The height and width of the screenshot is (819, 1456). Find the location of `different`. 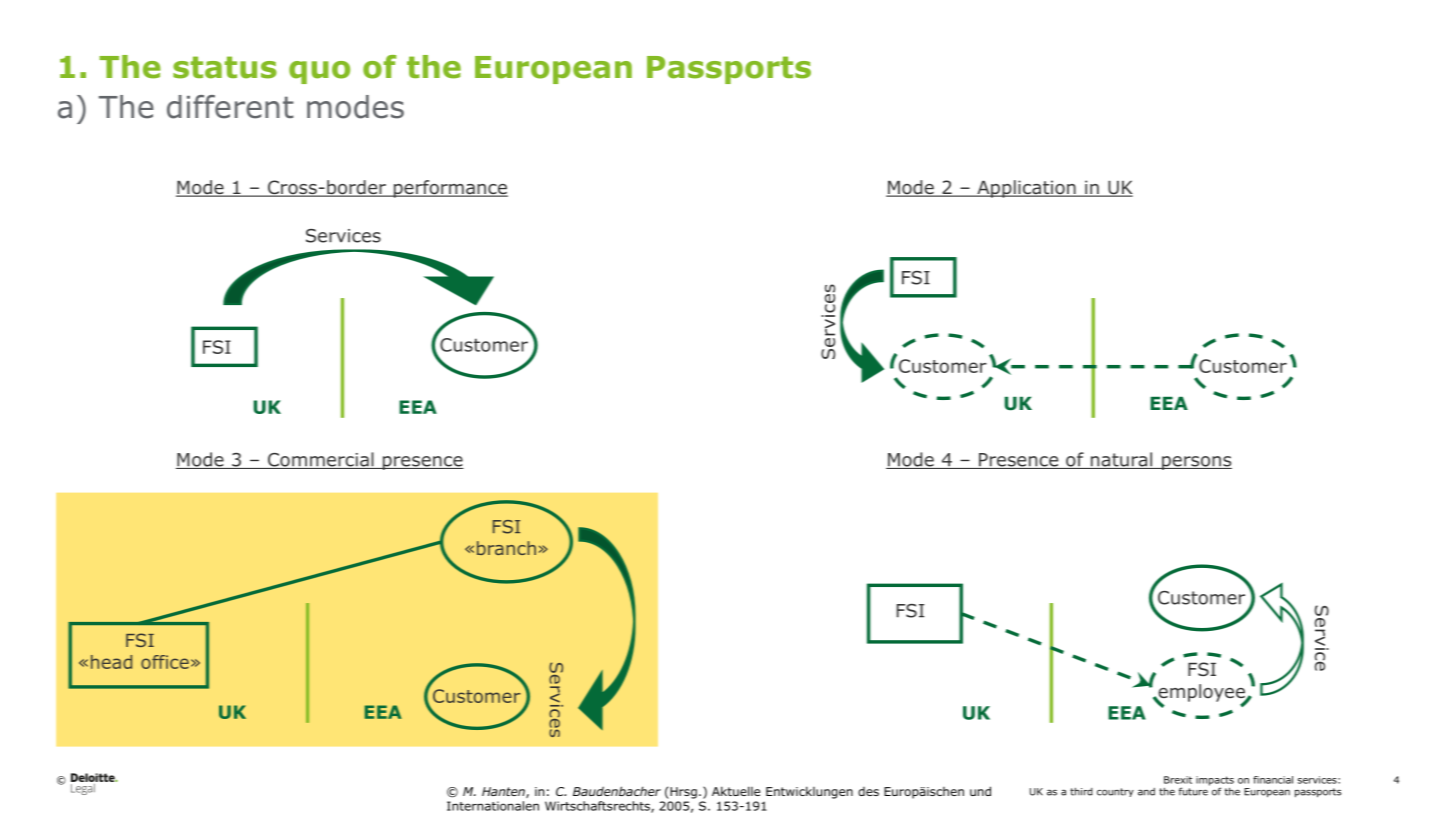

different is located at coordinates (230, 107).
